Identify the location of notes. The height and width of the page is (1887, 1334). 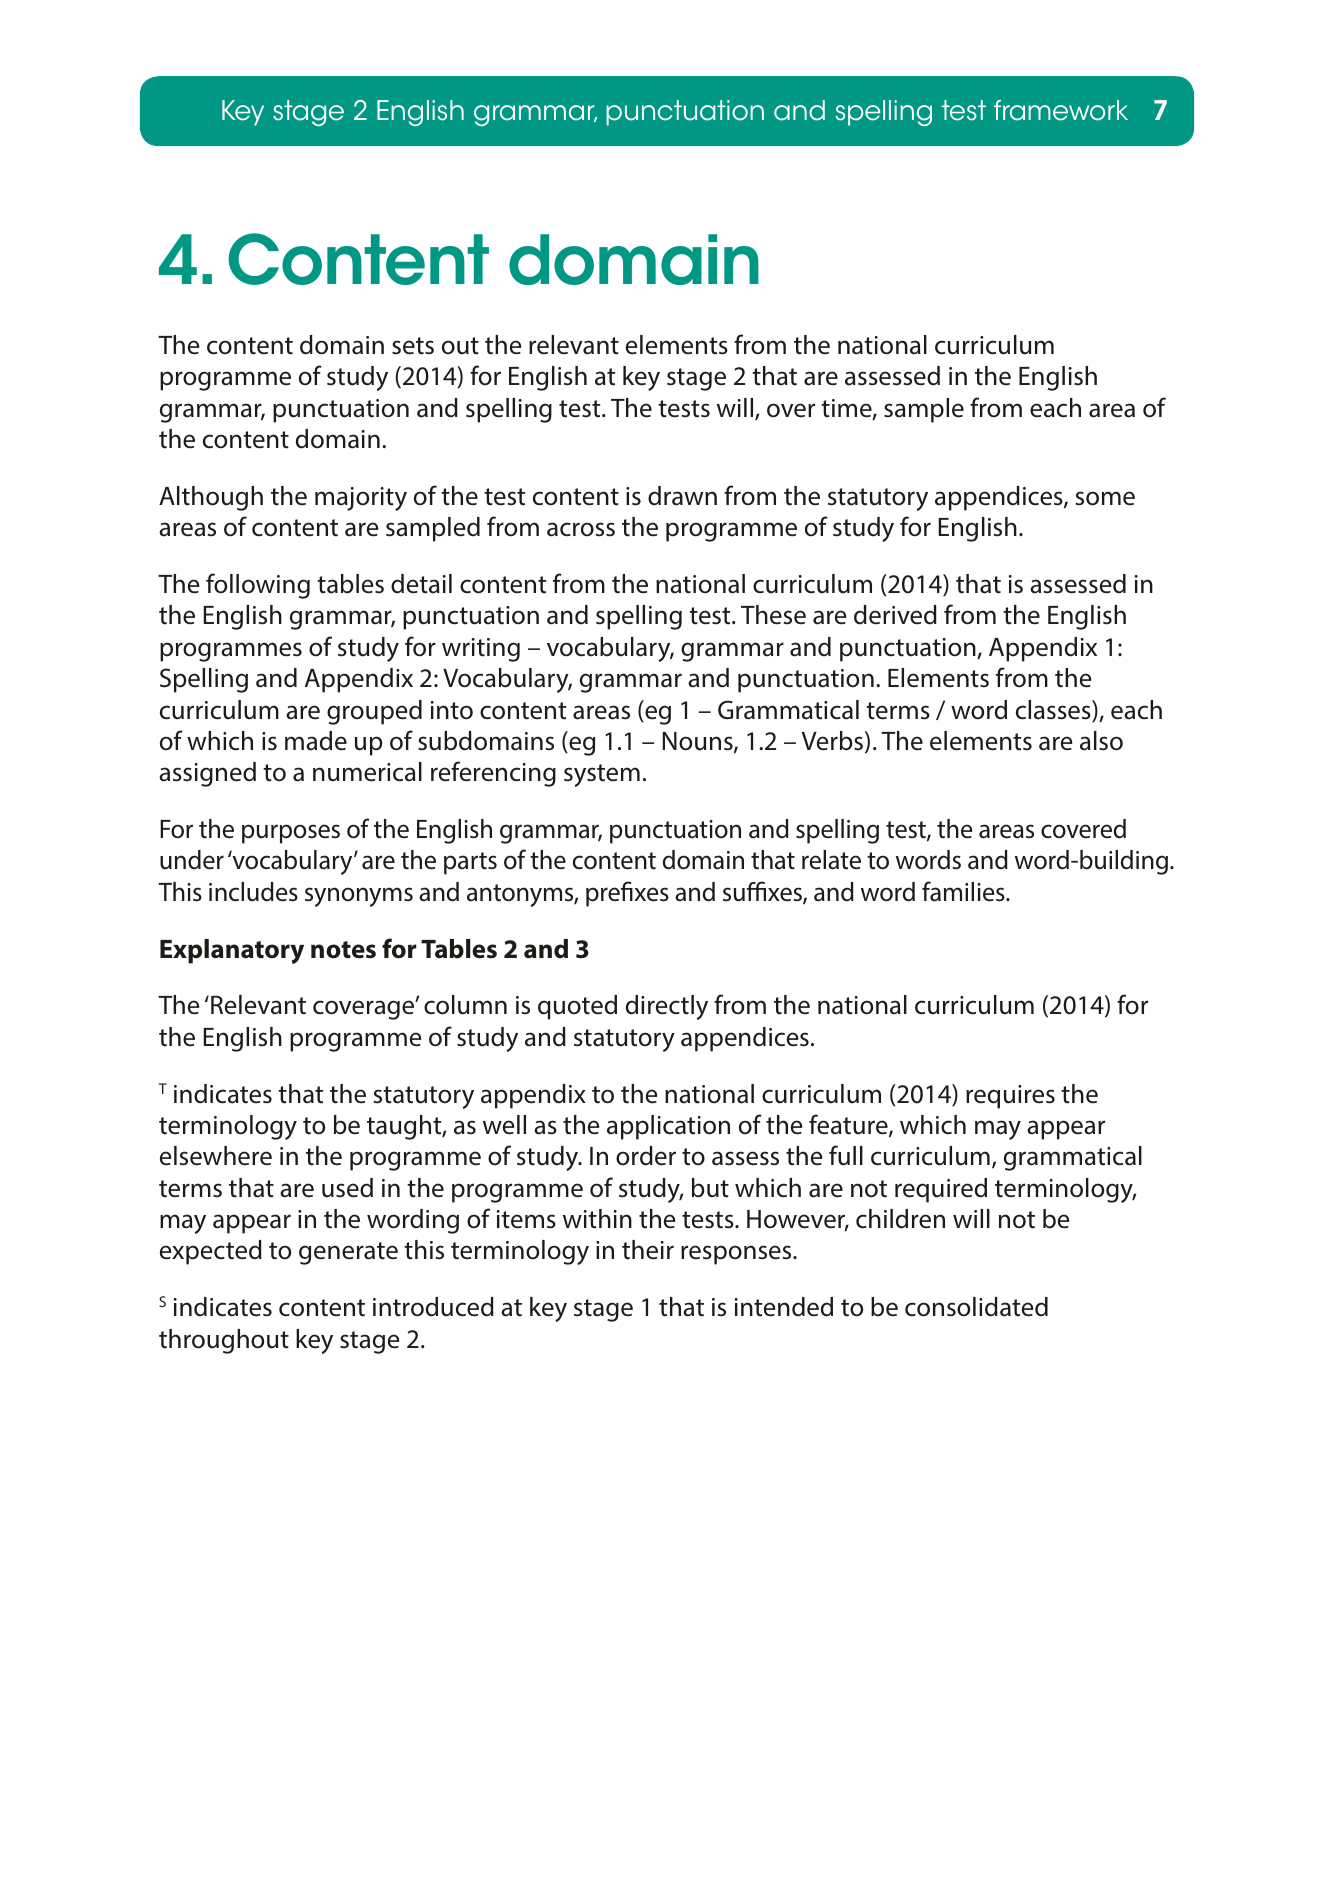
(343, 950).
